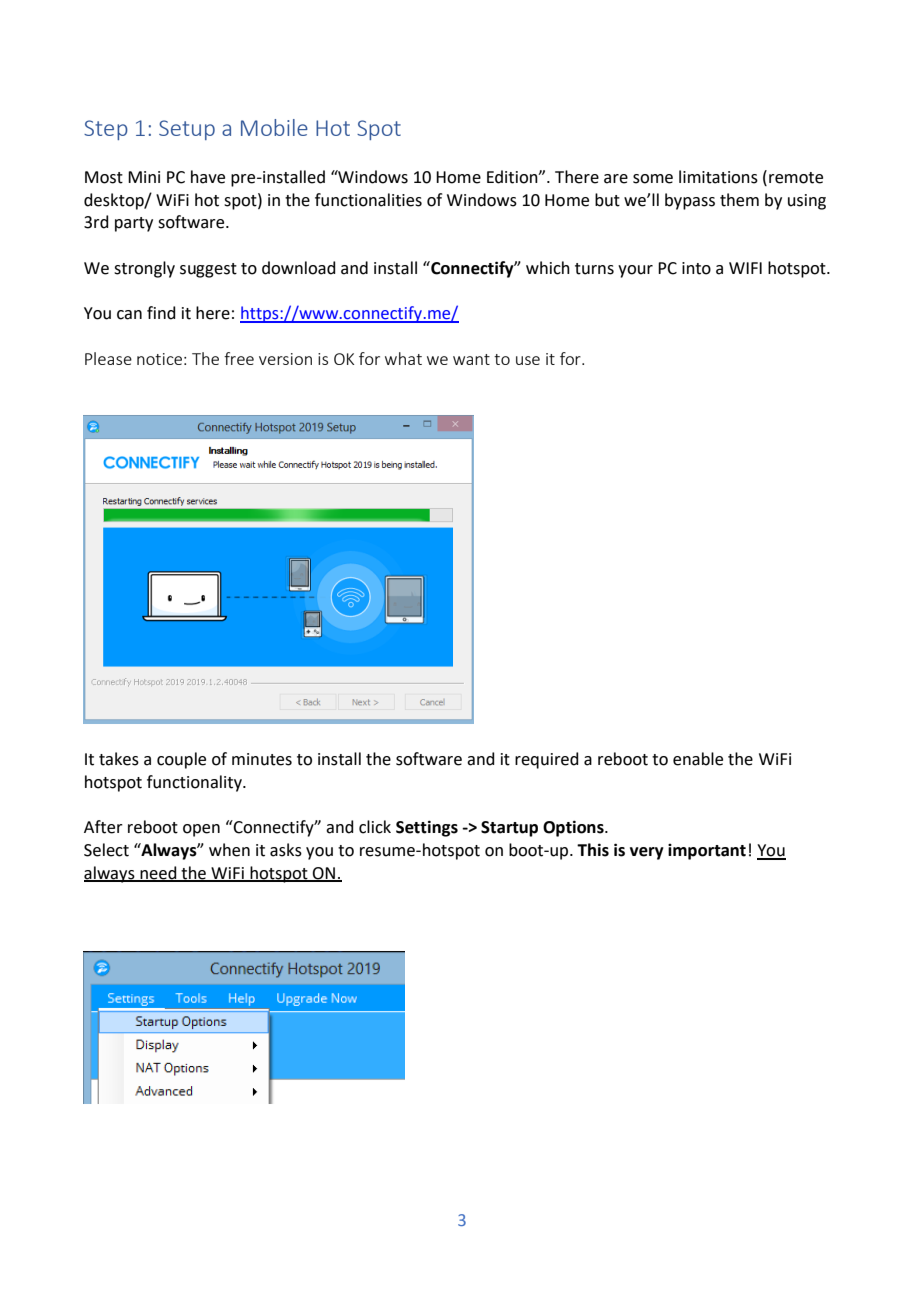 The image size is (924, 1308). I want to click on functionalities, so click(368, 200).
